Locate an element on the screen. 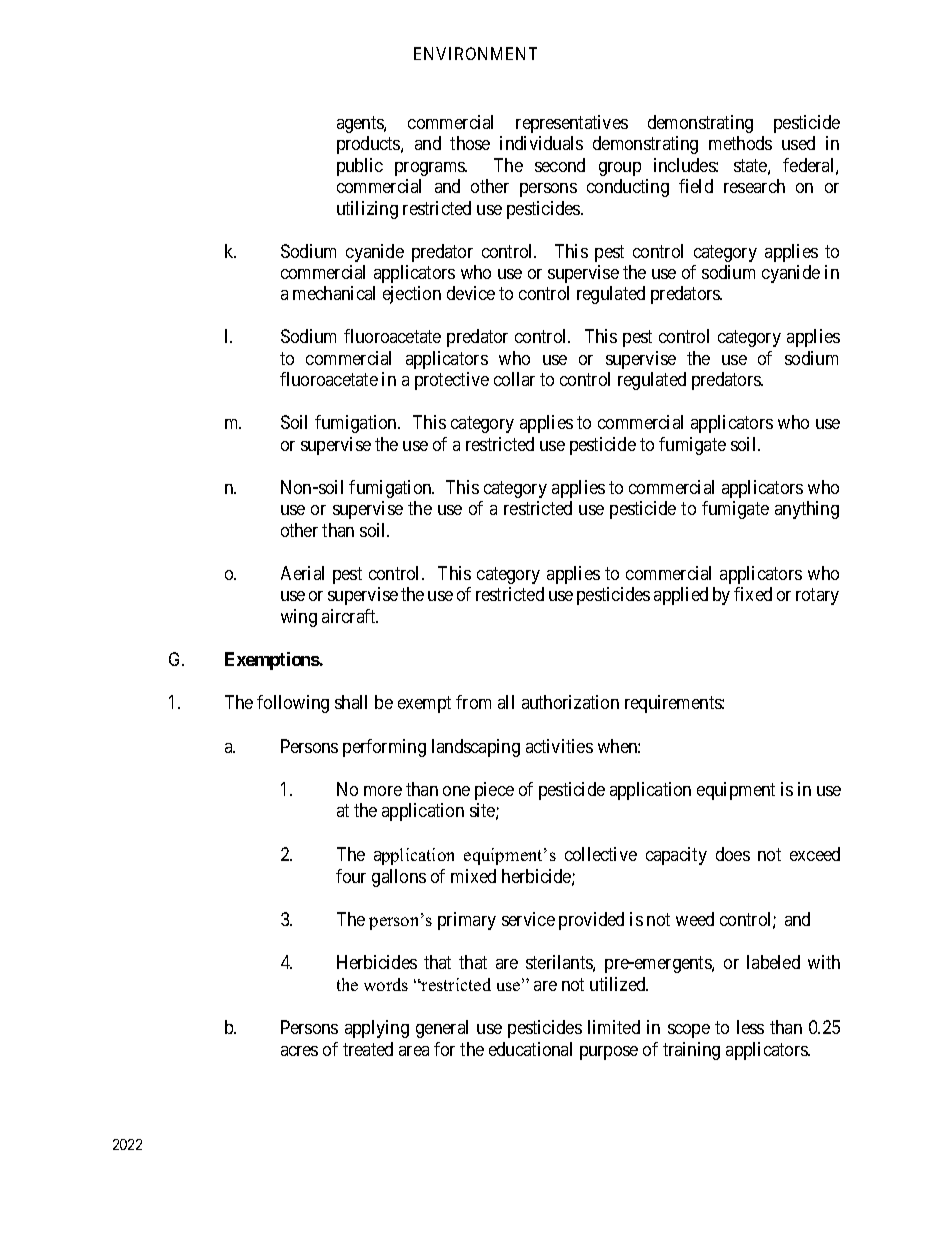 The image size is (952, 1233). authorization is located at coordinates (570, 702).
